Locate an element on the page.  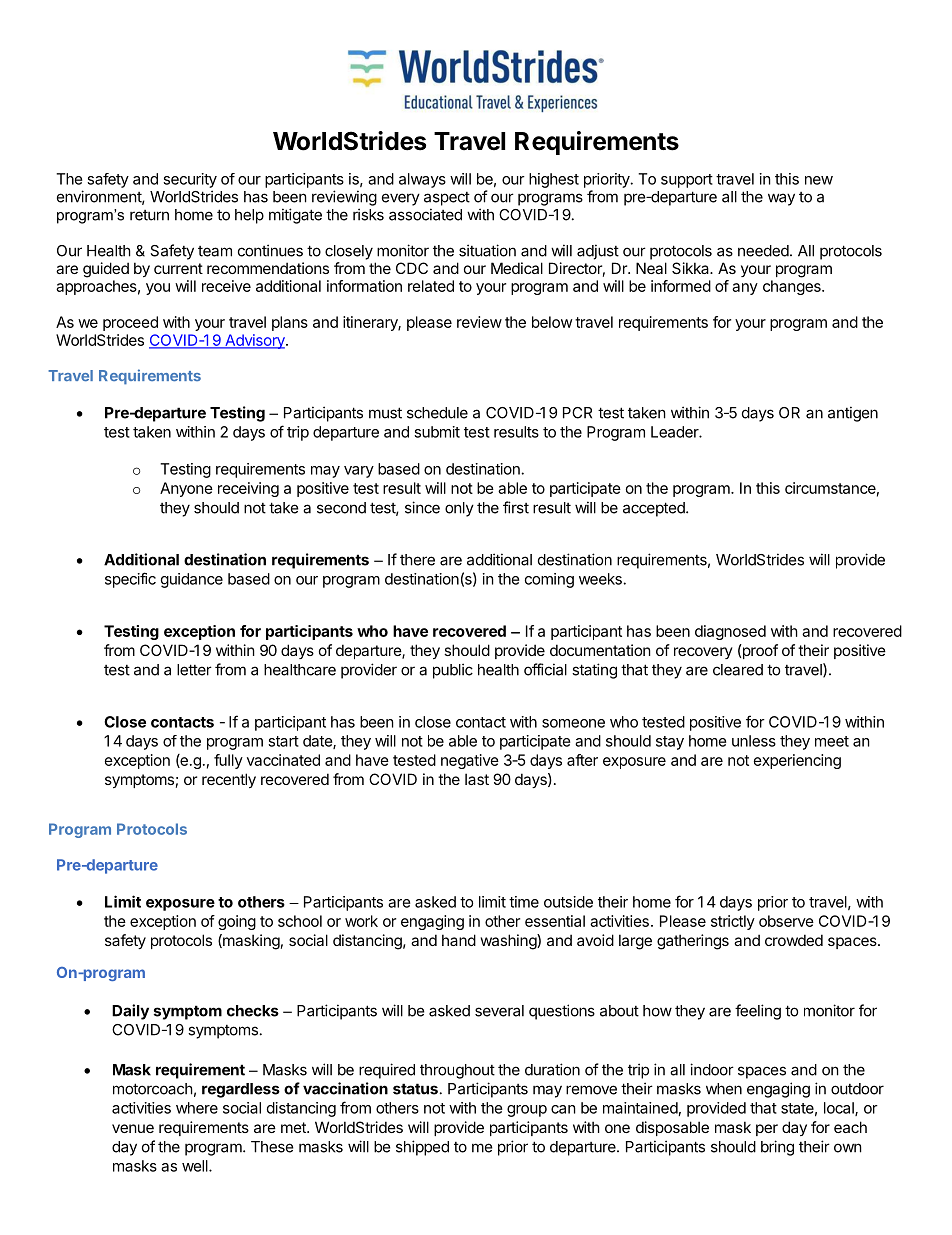
negative is located at coordinates (470, 761).
